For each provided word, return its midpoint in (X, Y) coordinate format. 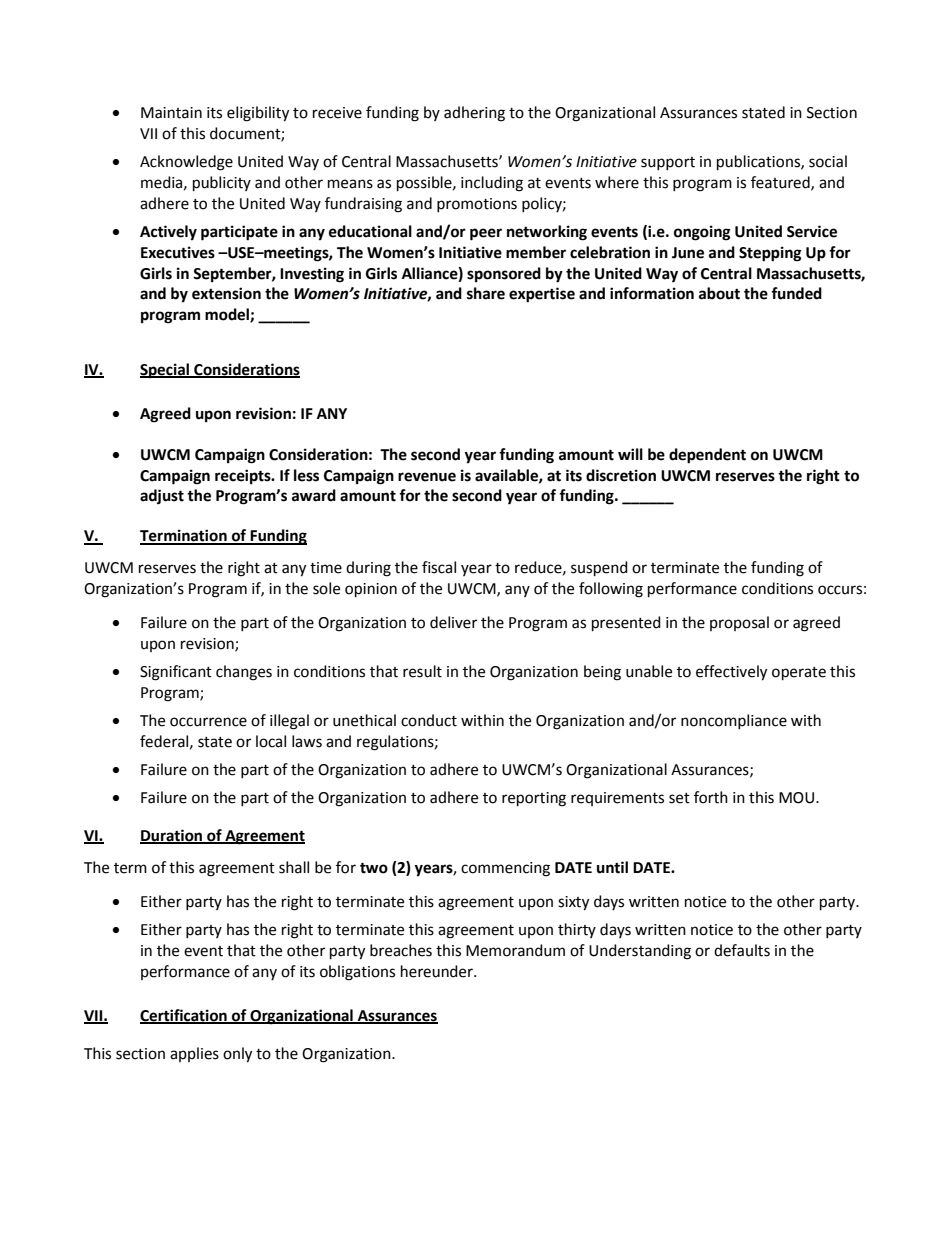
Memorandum (515, 950)
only (237, 1055)
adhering (474, 114)
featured (781, 183)
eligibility (258, 114)
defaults (742, 950)
